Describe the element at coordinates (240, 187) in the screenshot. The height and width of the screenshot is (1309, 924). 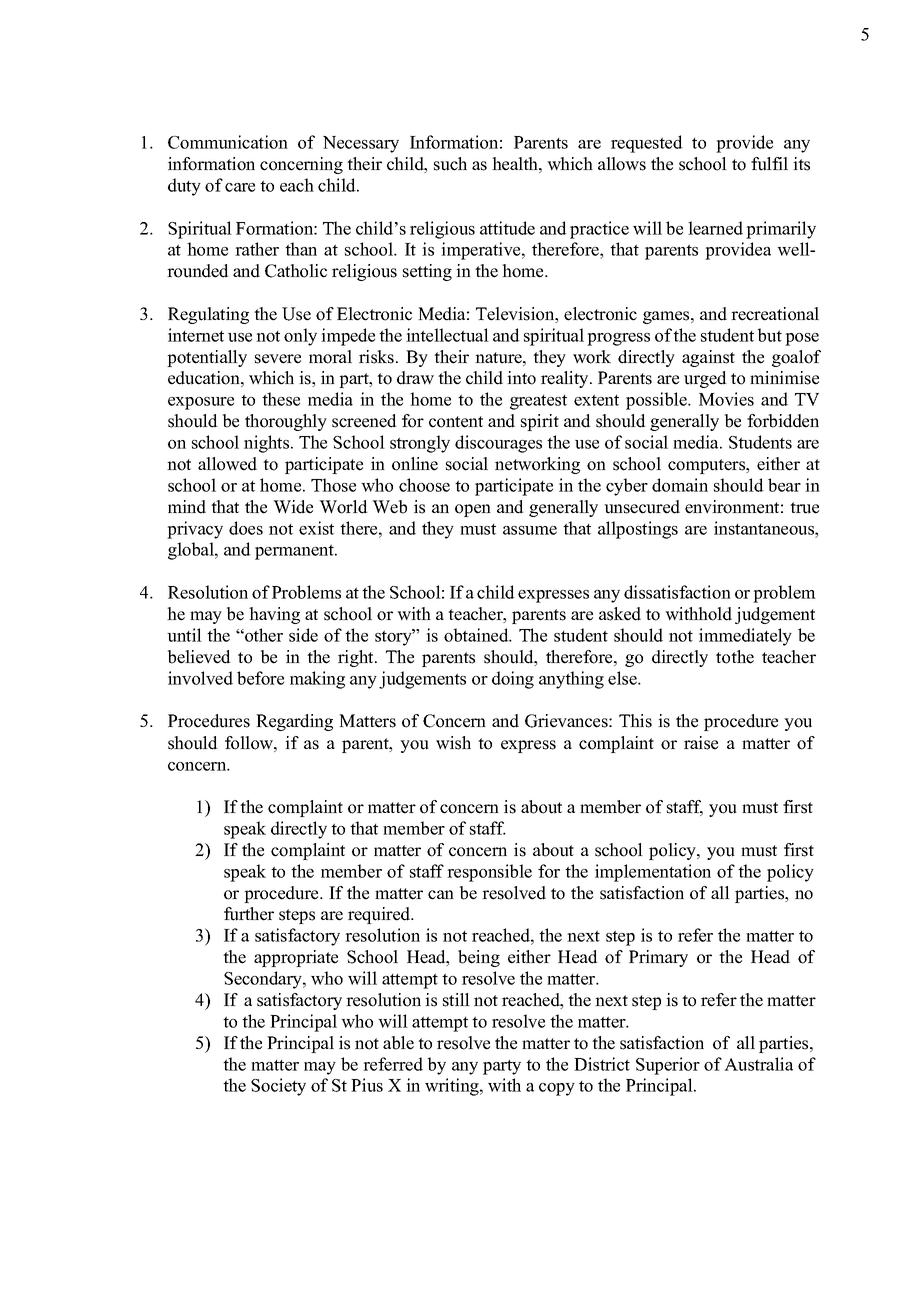
I see `care` at that location.
